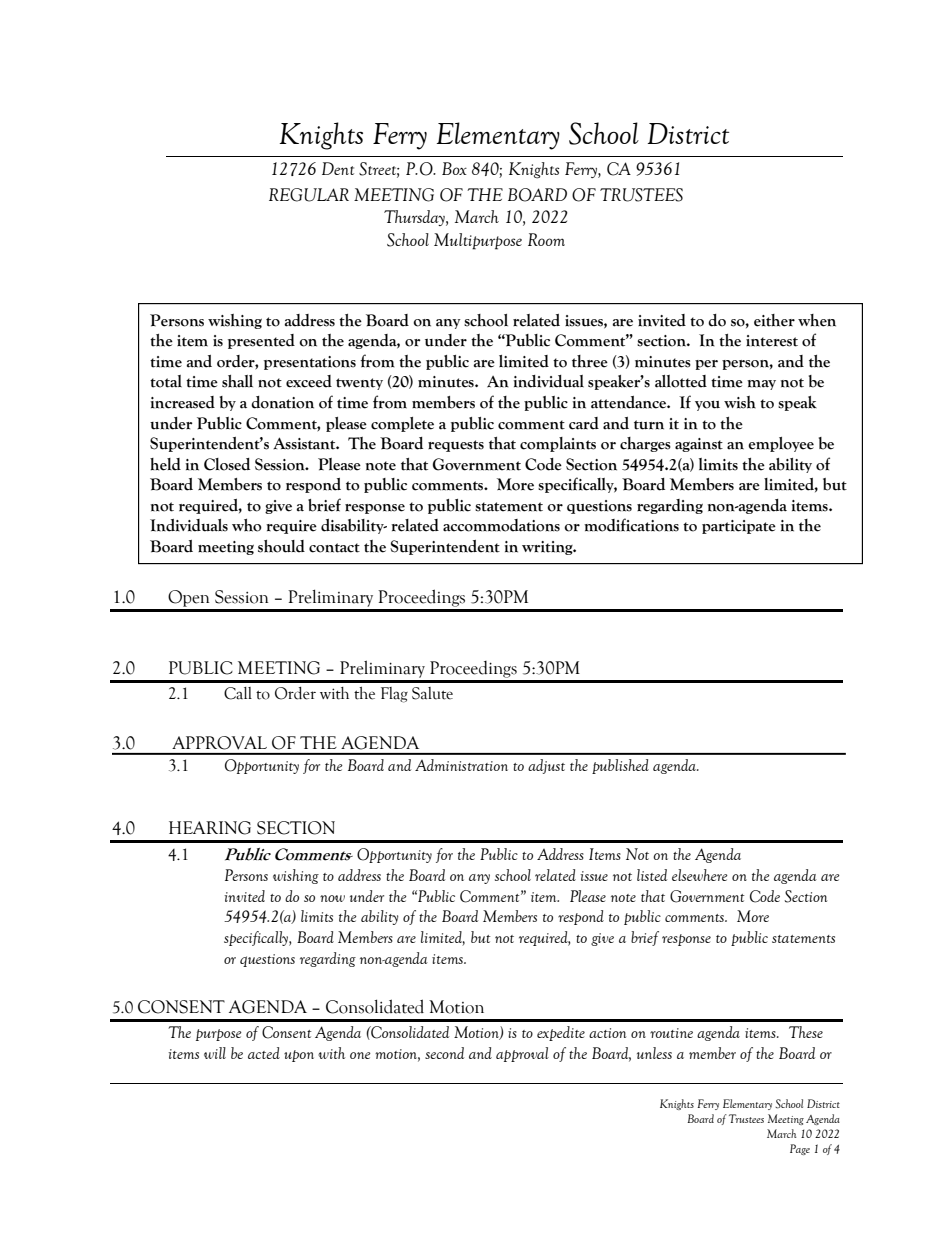  Describe the element at coordinates (444, 1053) in the image. I see `second` at that location.
